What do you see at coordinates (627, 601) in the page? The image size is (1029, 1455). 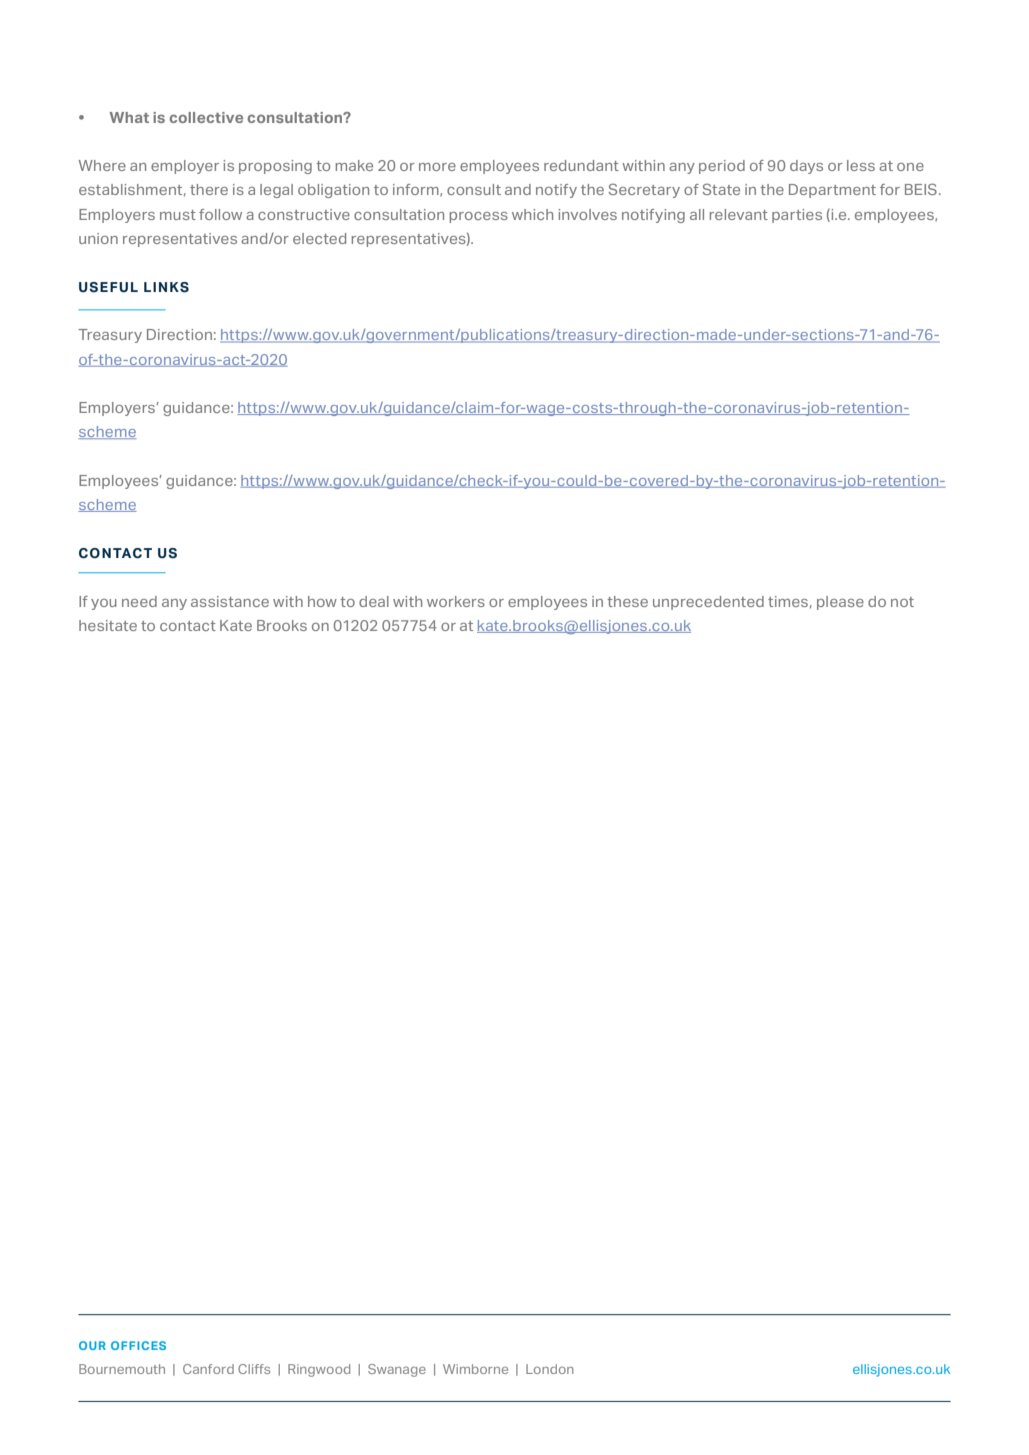 I see `these` at bounding box center [627, 601].
